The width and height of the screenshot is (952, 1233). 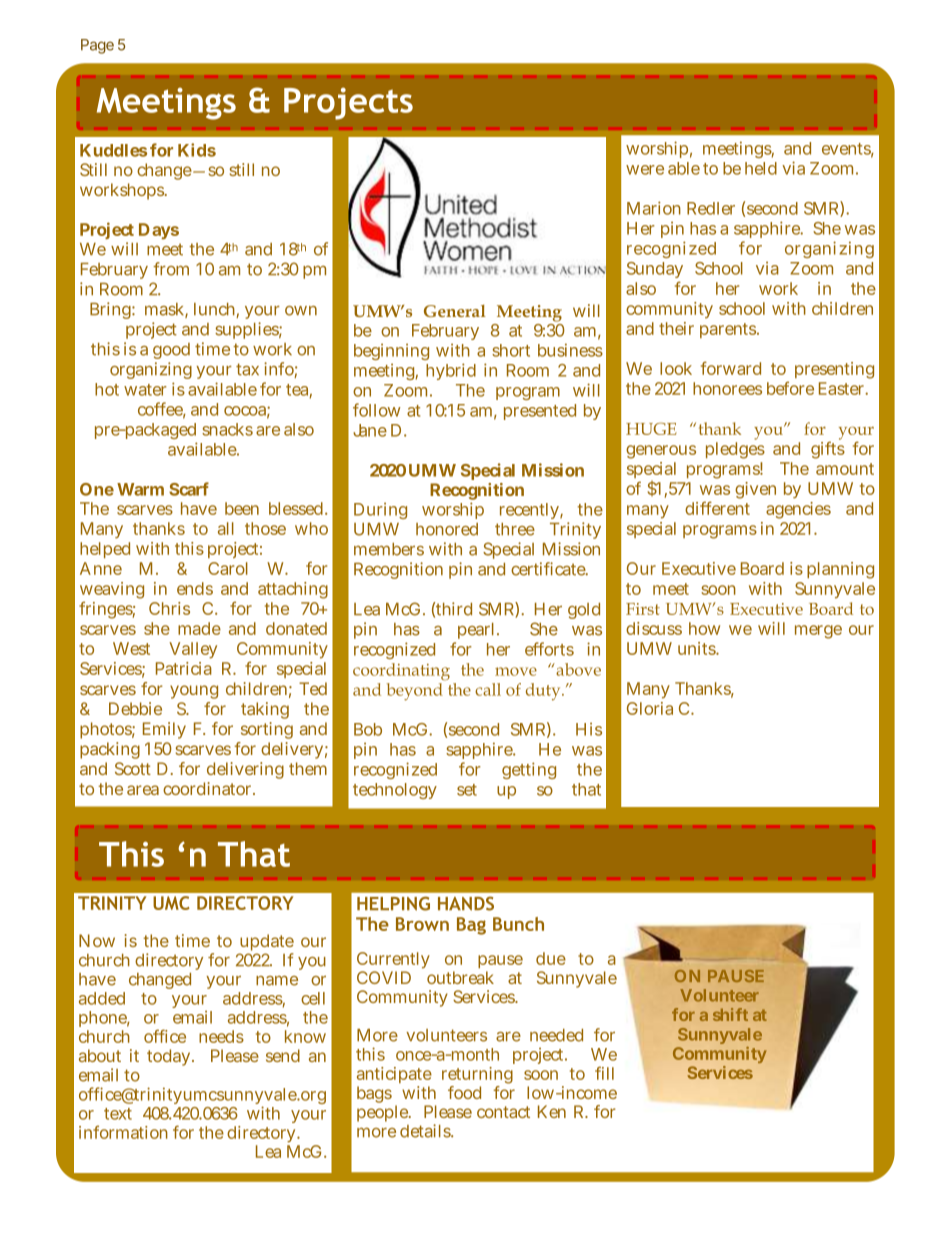 I want to click on today, so click(x=170, y=1057).
